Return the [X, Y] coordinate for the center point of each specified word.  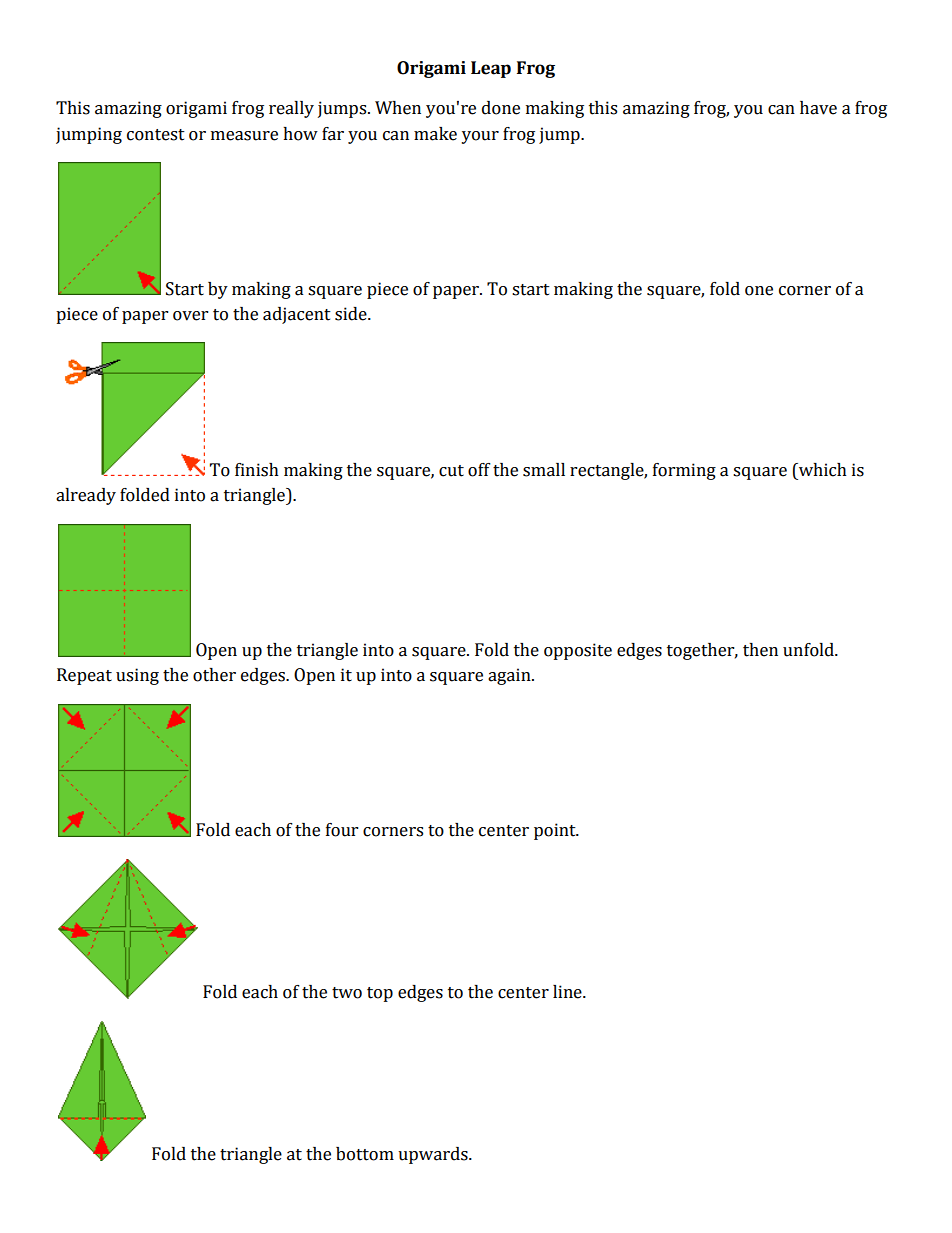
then [760, 650]
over [190, 316]
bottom [365, 1154]
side [352, 314]
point [556, 831]
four [342, 830]
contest [156, 135]
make [435, 134]
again [510, 676]
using [137, 676]
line [568, 992]
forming [684, 471]
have [818, 108]
